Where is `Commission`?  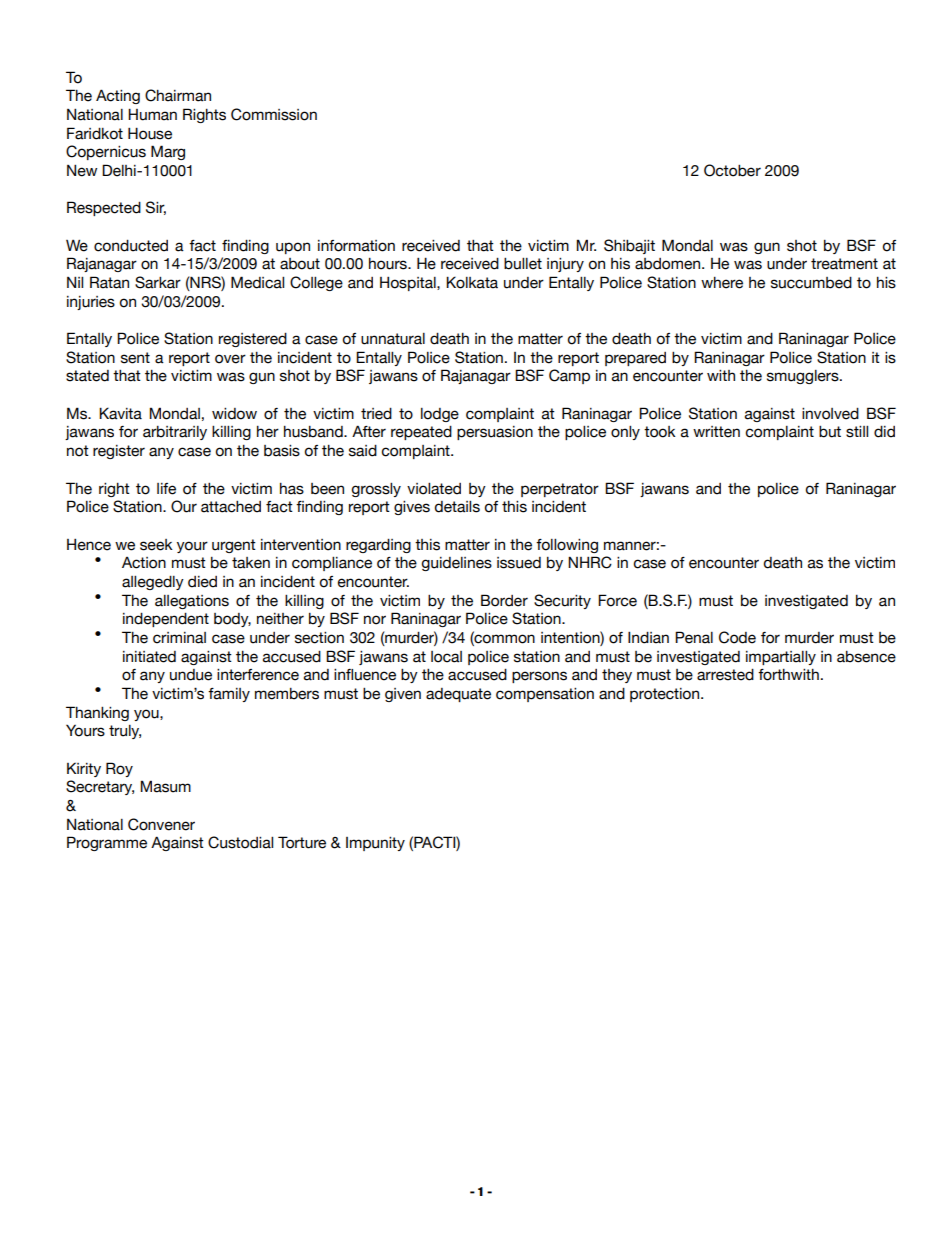
Commission is located at coordinates (274, 114).
